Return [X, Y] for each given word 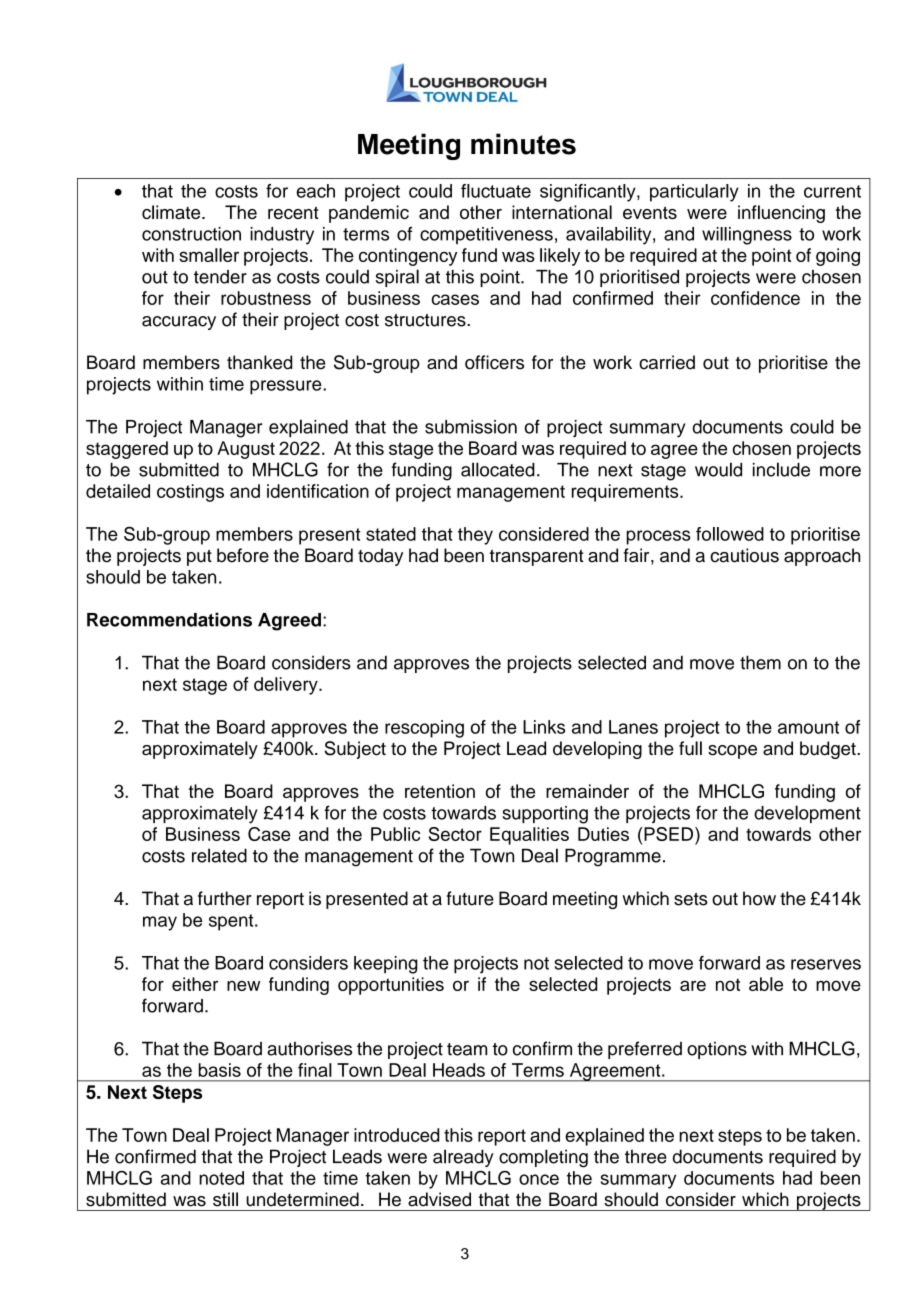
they [475, 536]
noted [221, 1178]
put [199, 557]
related [219, 855]
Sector [455, 834]
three [646, 1156]
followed [730, 534]
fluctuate [496, 191]
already [463, 1158]
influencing [781, 214]
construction [191, 234]
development [807, 814]
